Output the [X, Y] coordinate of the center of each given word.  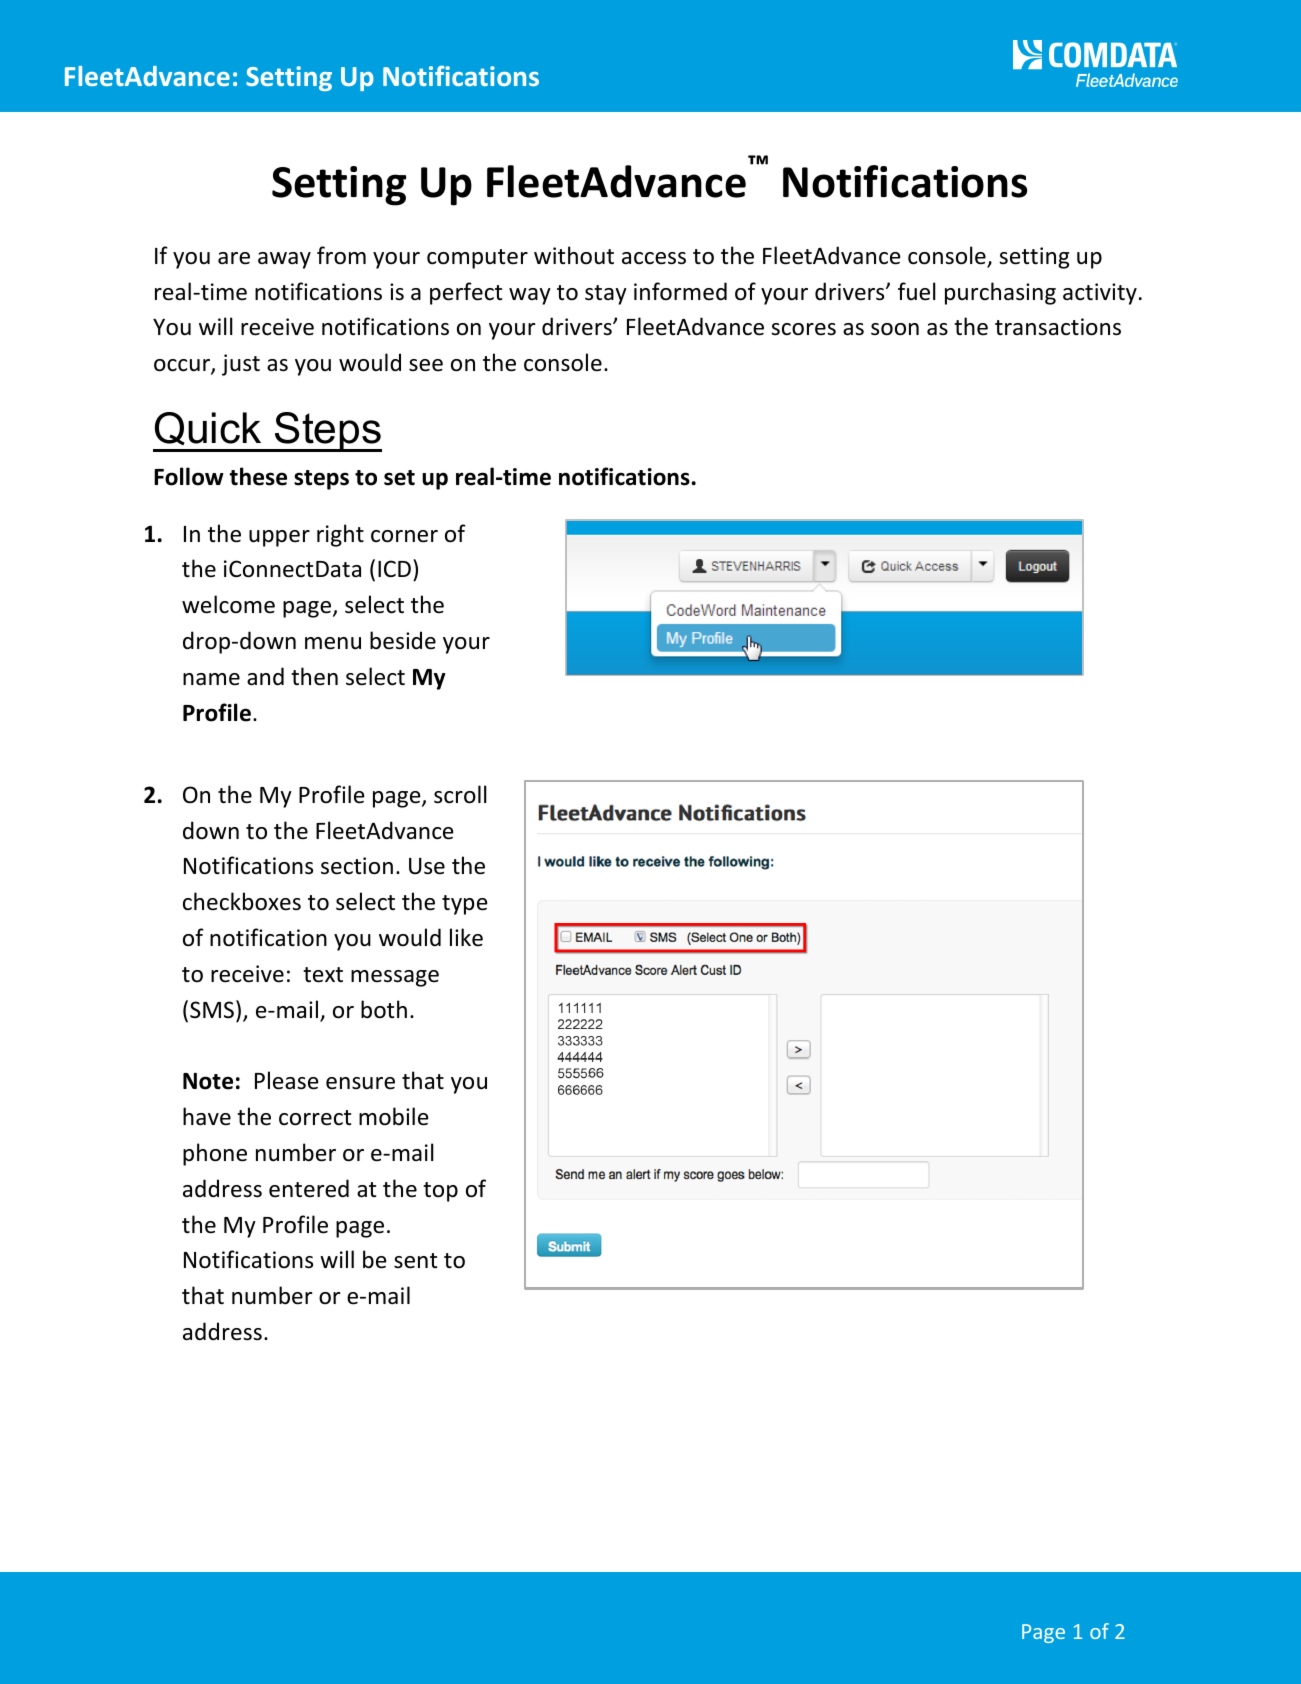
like [466, 937]
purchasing [1000, 293]
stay [606, 295]
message [395, 978]
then [314, 676]
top [440, 1192]
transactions [1058, 327]
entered [309, 1188]
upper [279, 538]
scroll [460, 794]
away [284, 260]
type [465, 905]
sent [415, 1261]
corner [404, 536]
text [323, 975]
